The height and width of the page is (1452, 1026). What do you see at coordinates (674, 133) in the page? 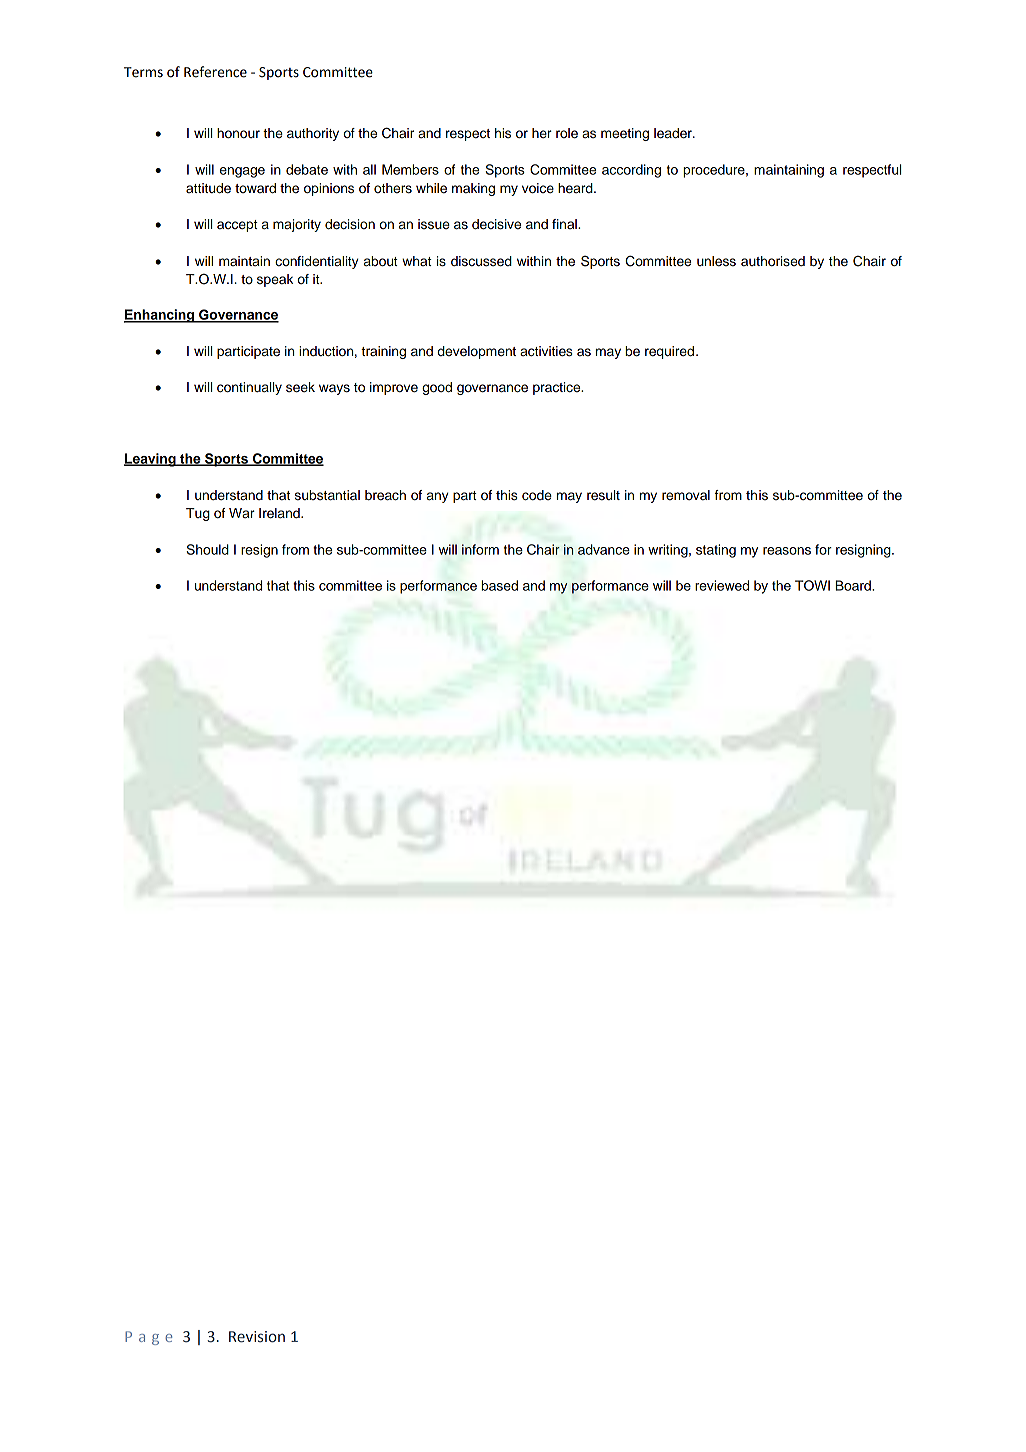
I see `leader` at bounding box center [674, 133].
